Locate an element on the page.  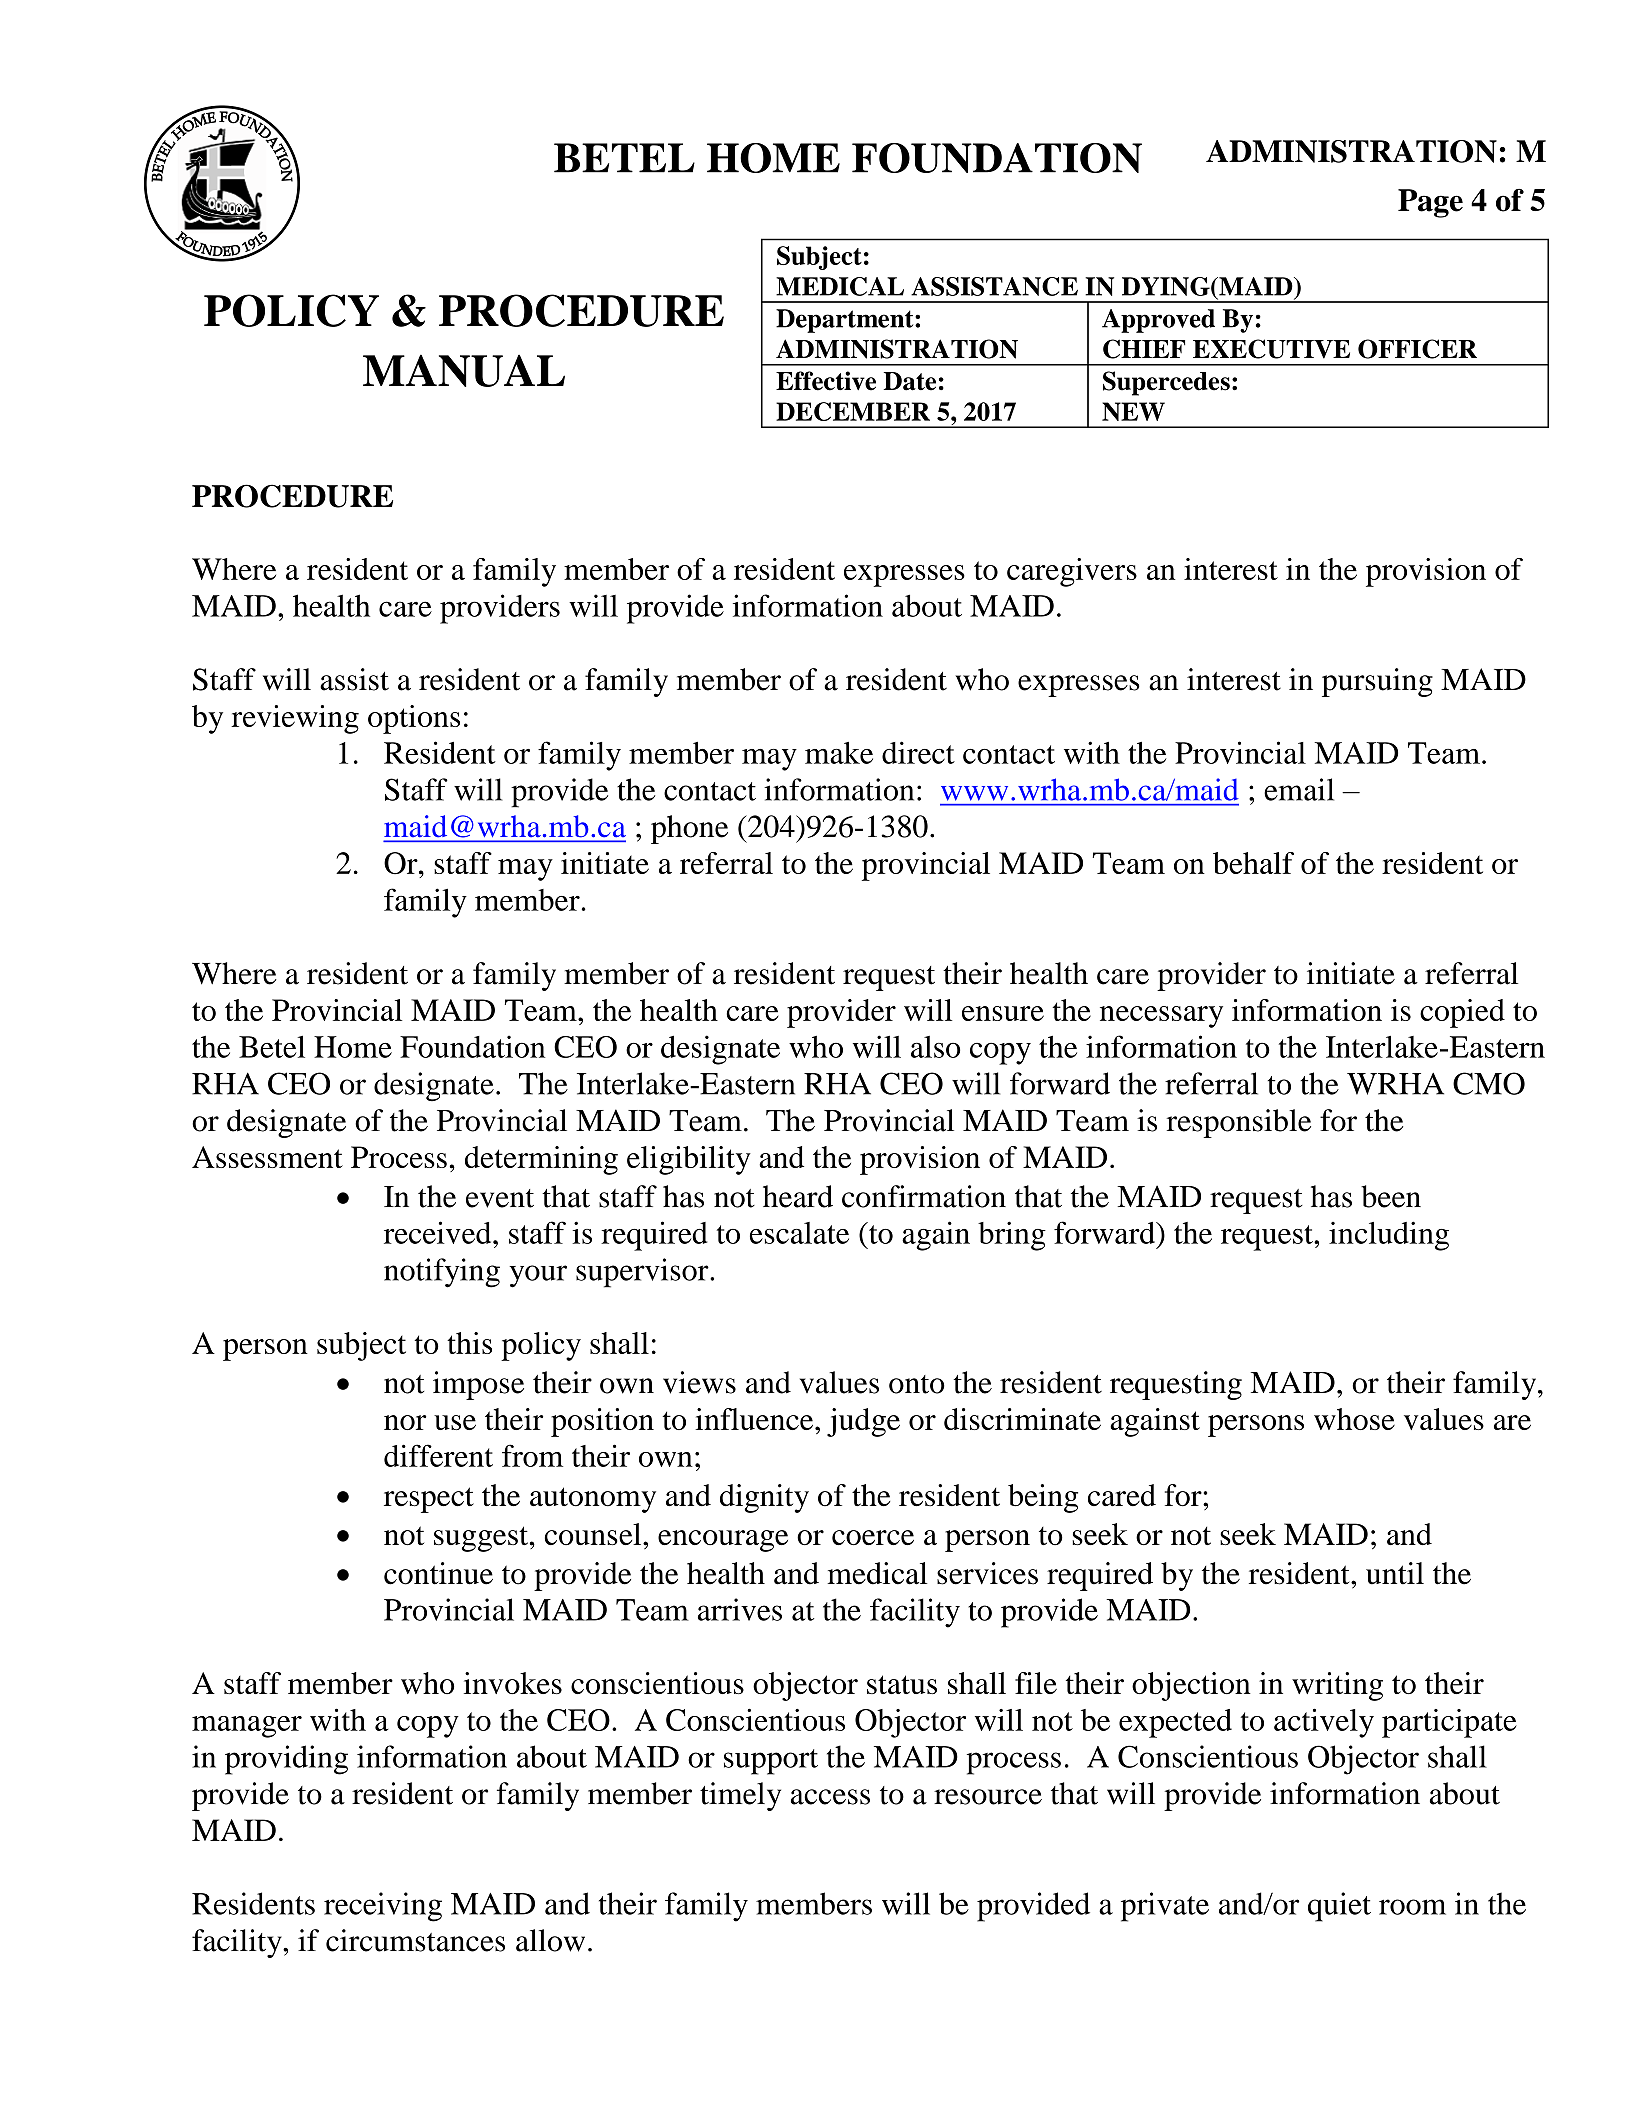
whose is located at coordinates (1354, 1419).
